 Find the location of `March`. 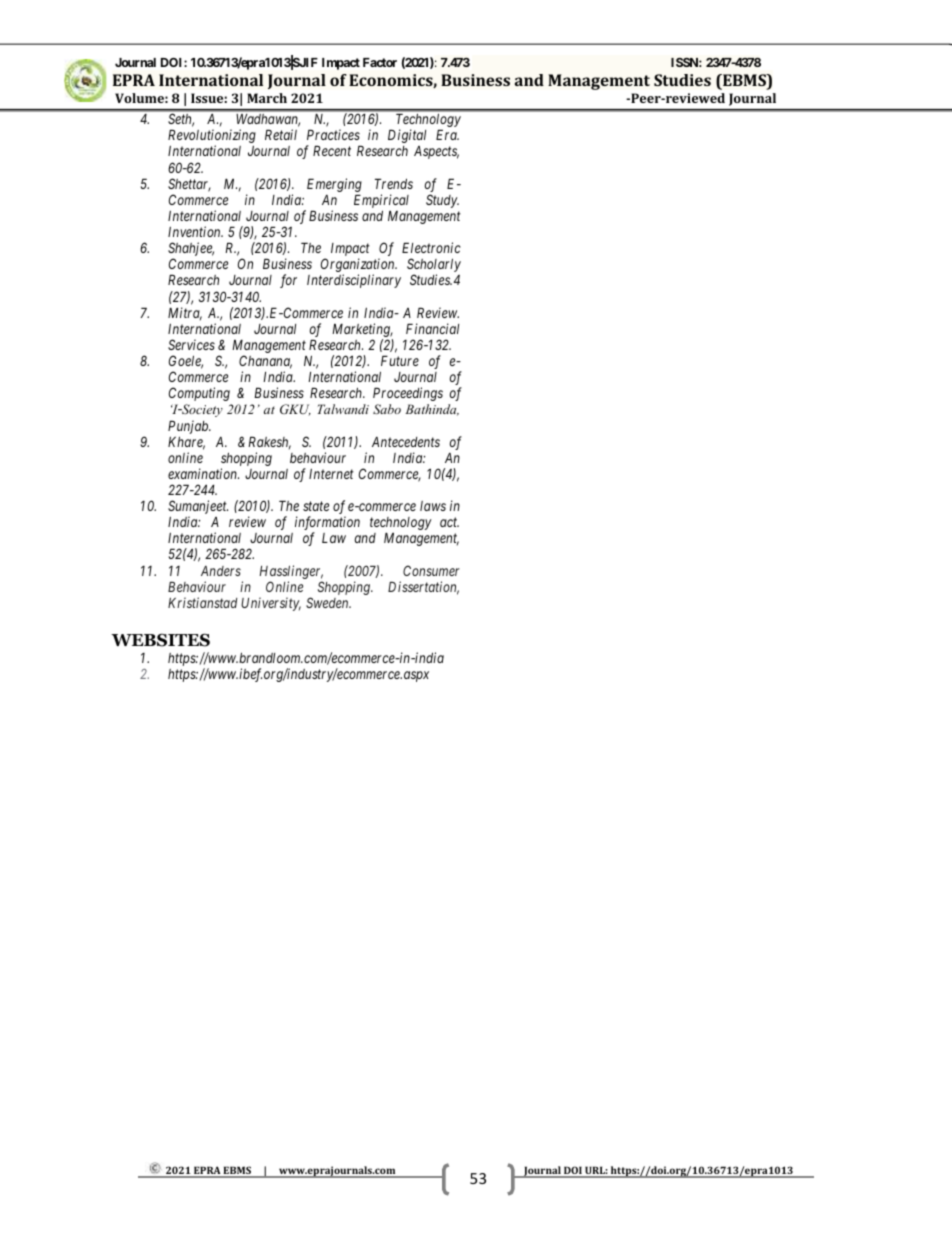

March is located at coordinates (267, 98).
